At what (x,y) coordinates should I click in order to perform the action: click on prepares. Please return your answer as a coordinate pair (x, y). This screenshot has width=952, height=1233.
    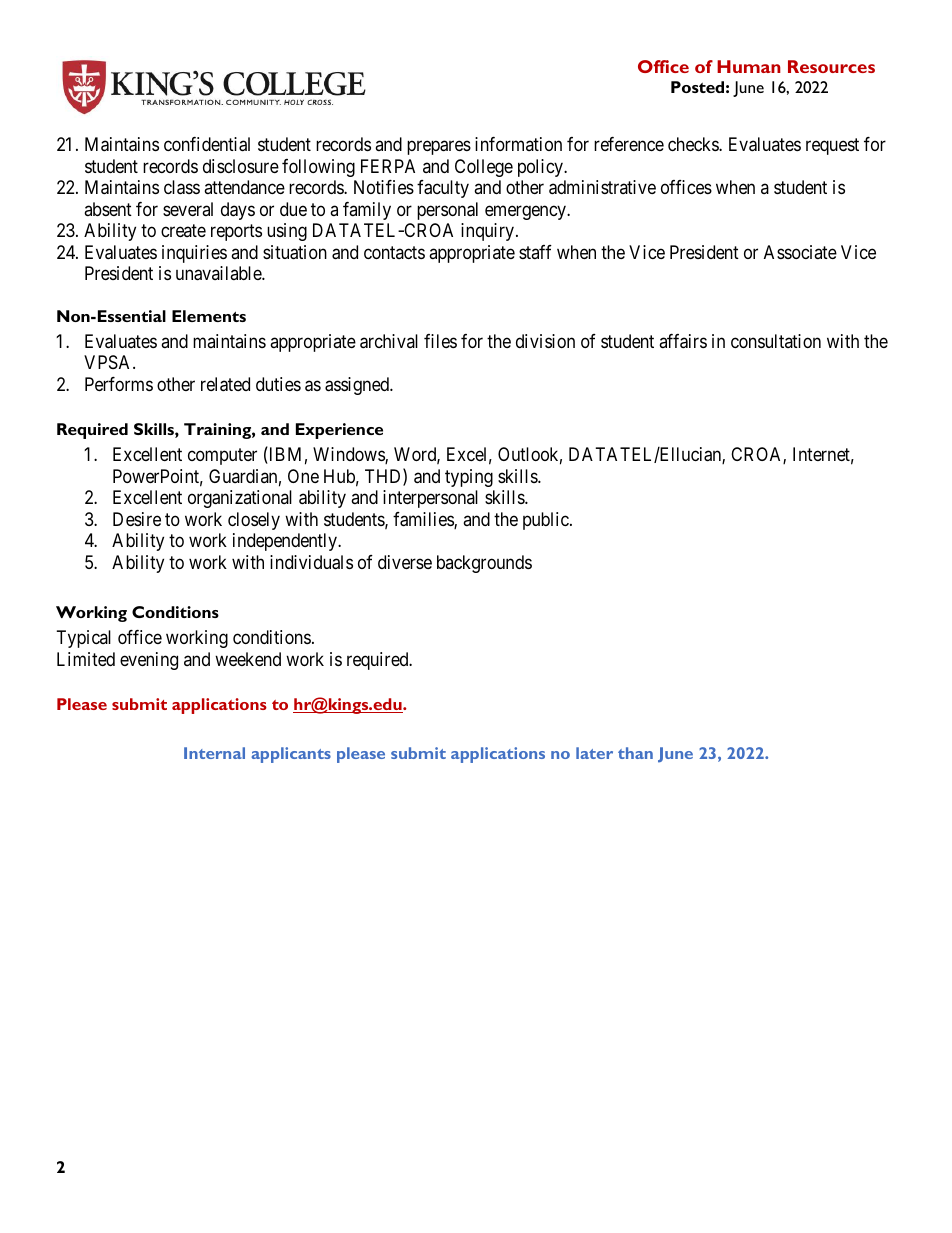
    Looking at the image, I should click on (439, 148).
